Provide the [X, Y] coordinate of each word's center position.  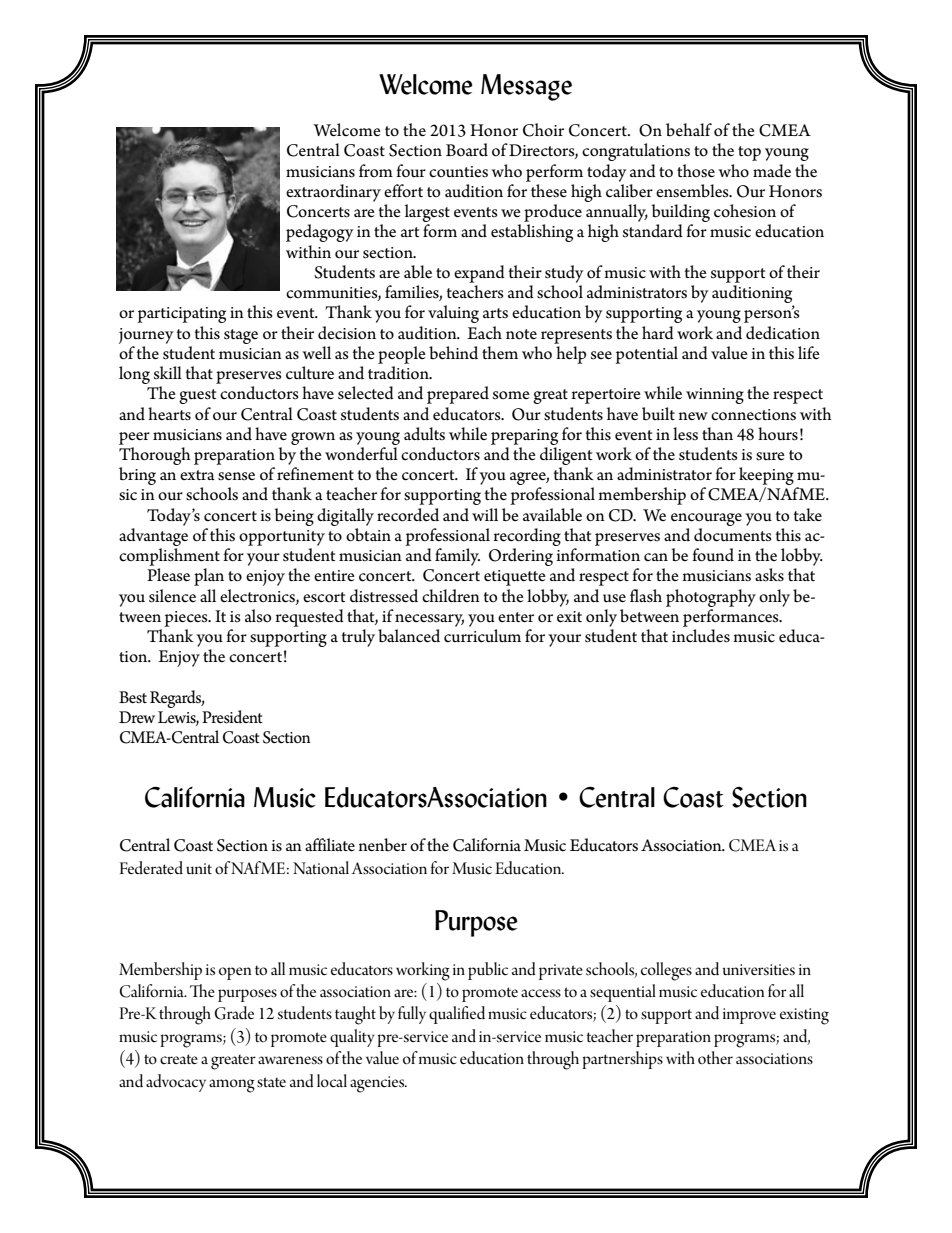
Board [467, 150]
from [376, 170]
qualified [457, 1015]
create [179, 1059]
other [715, 1057]
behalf [689, 130]
